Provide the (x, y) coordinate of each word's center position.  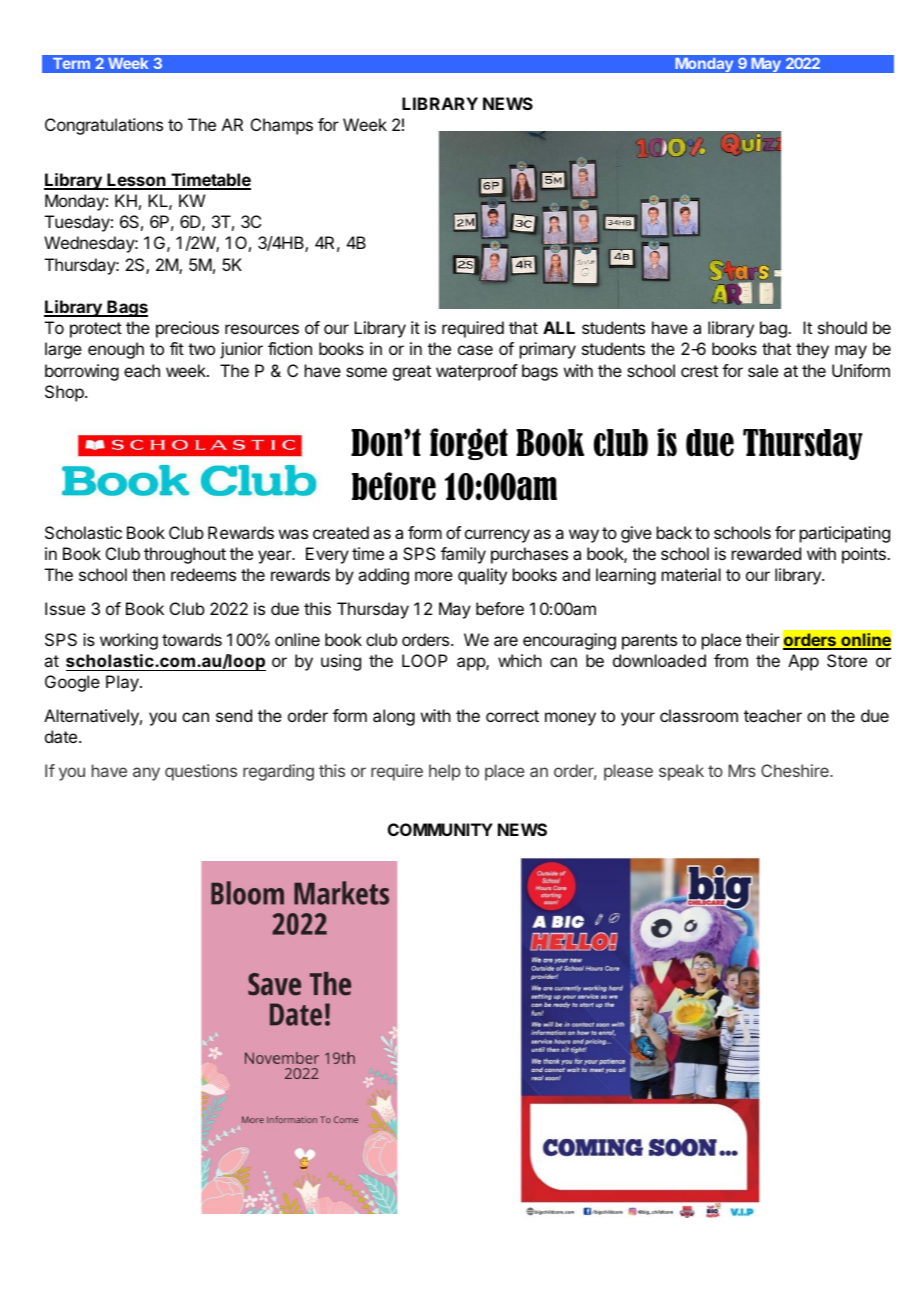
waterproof (477, 372)
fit (177, 348)
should (842, 327)
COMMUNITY (440, 829)
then (148, 574)
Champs (282, 126)
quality (482, 576)
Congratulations (104, 126)
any (146, 774)
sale (763, 370)
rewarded (766, 553)
